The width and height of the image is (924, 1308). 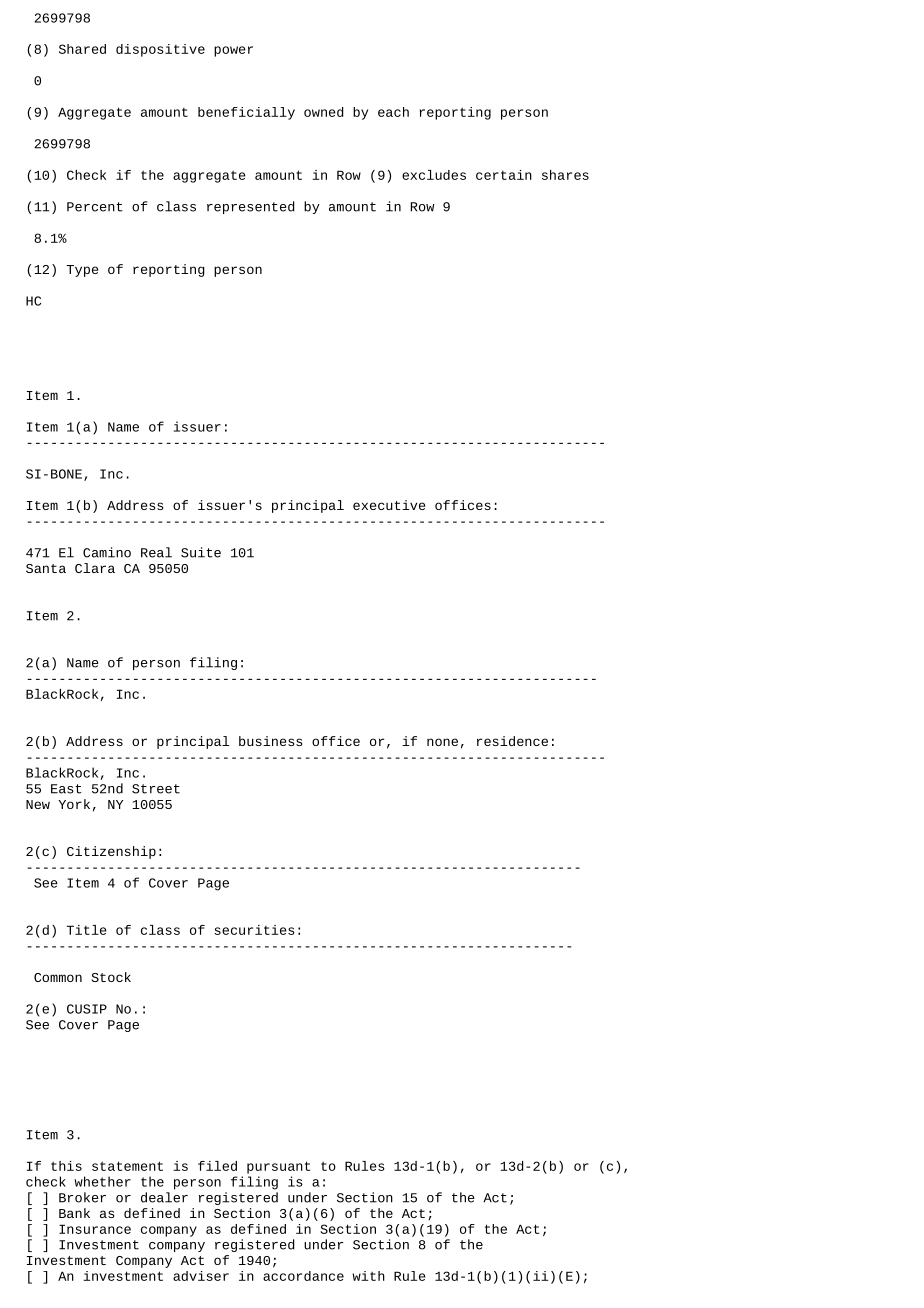 I want to click on residence, so click(x=512, y=741).
